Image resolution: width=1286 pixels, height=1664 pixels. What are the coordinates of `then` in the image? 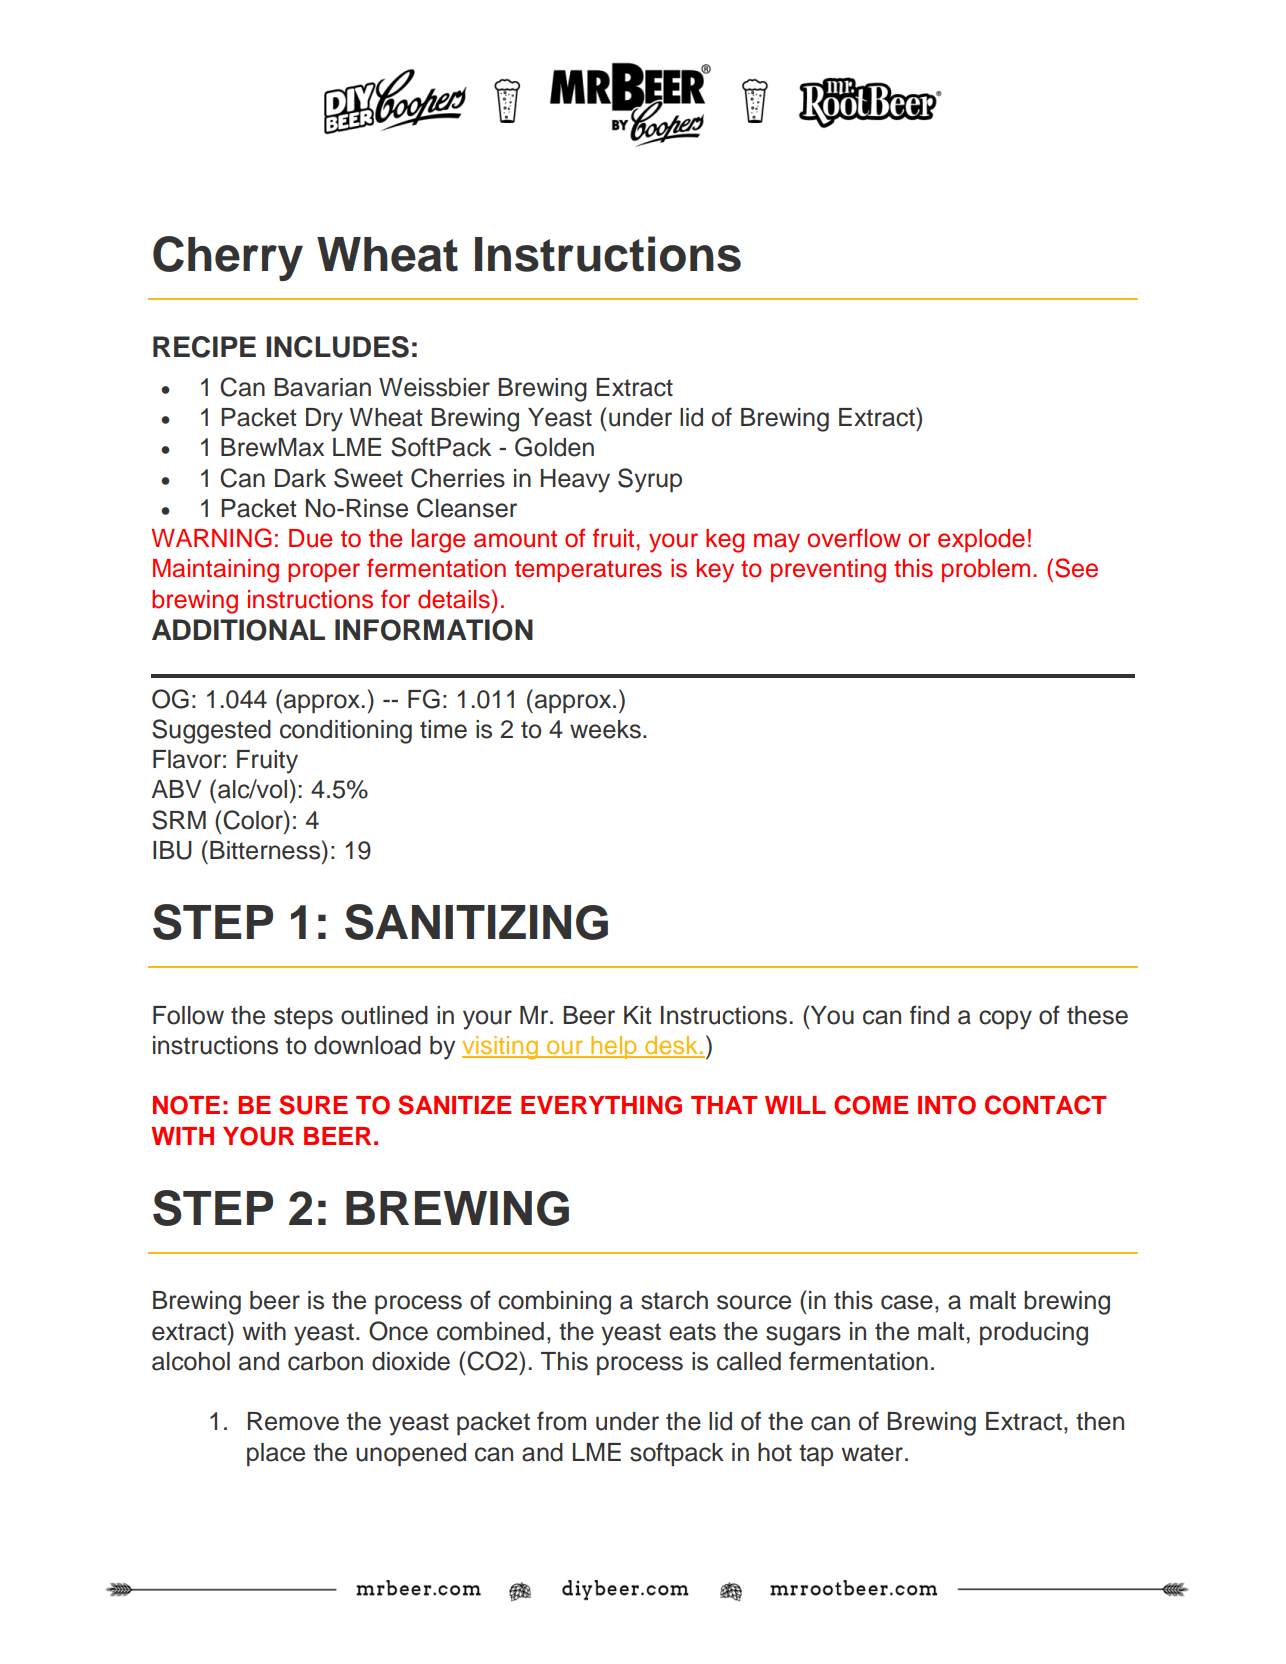 It's located at (1100, 1421).
